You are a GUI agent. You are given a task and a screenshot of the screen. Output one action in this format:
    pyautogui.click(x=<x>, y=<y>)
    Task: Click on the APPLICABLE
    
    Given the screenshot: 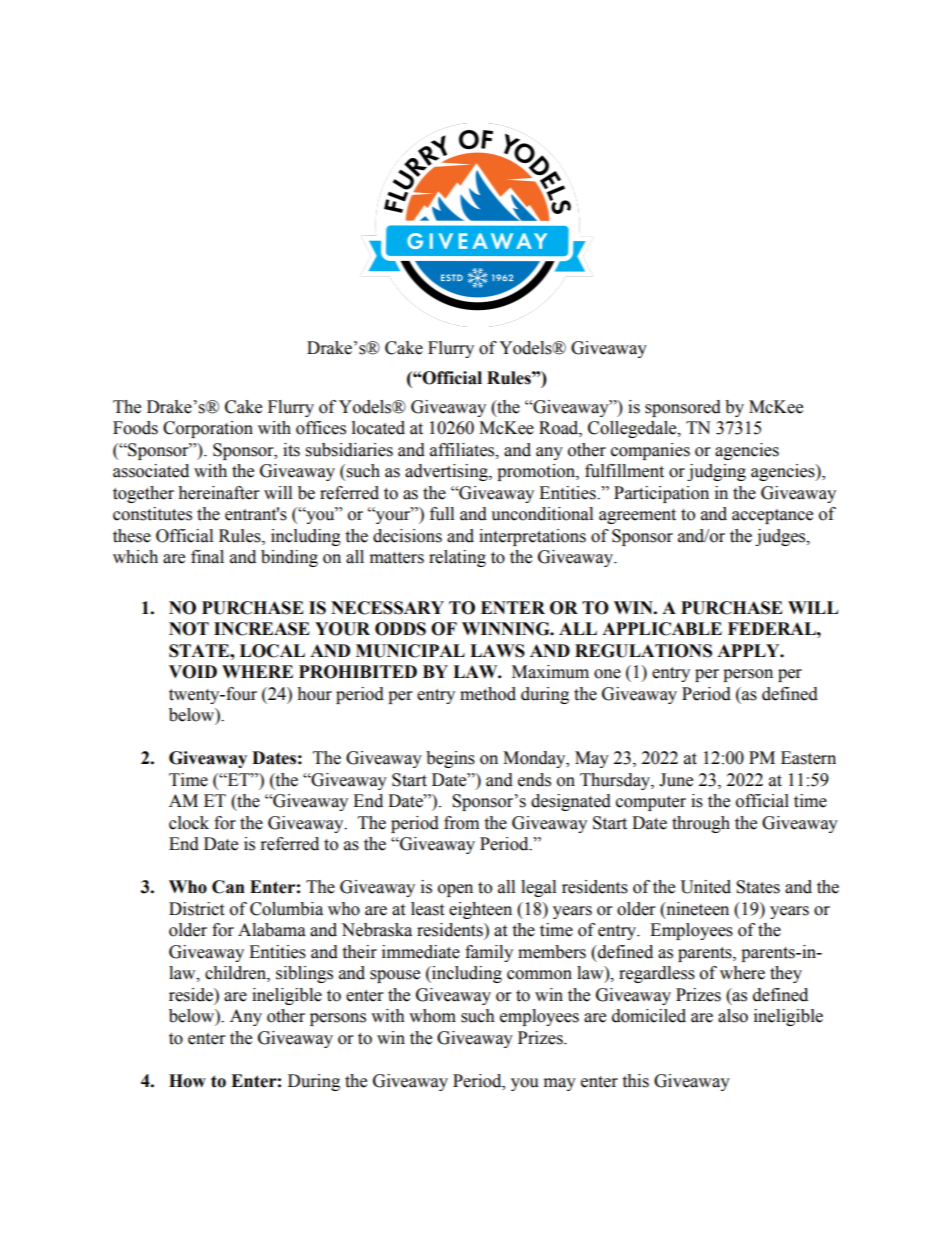 What is the action you would take?
    pyautogui.click(x=662, y=629)
